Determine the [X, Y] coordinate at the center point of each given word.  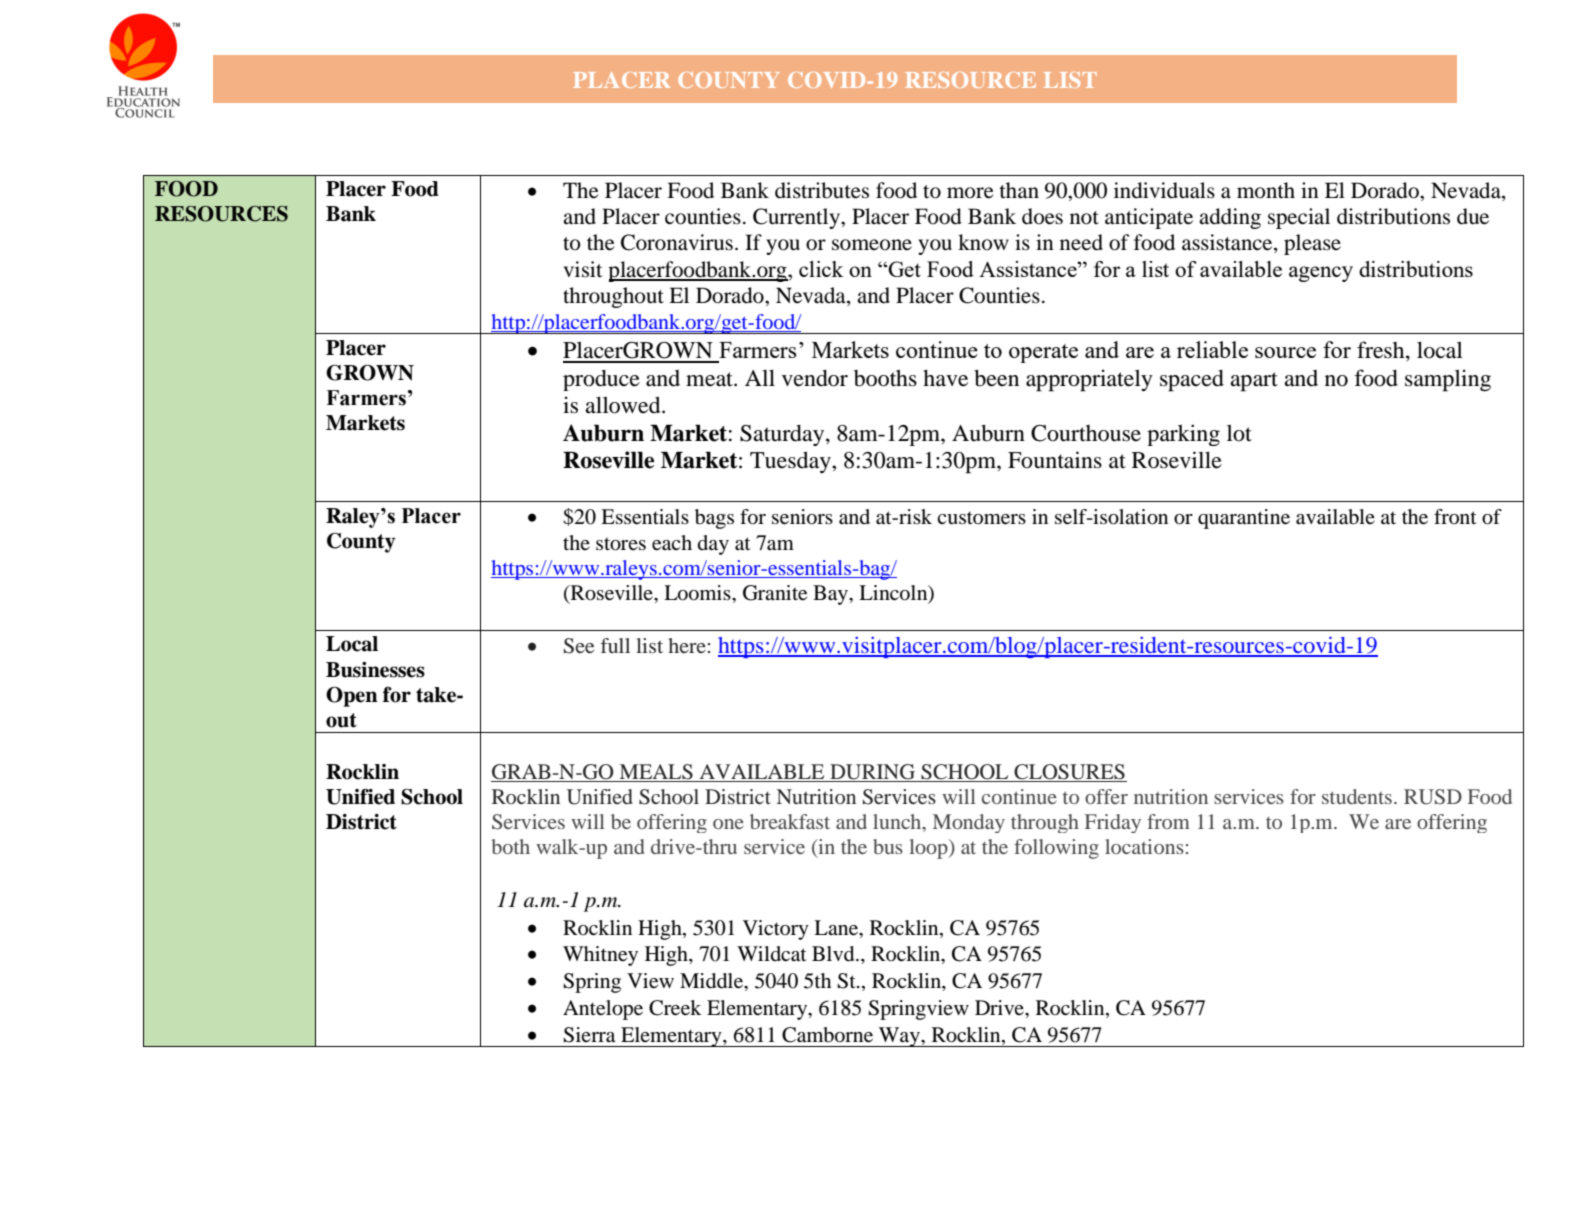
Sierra [589, 1035]
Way [899, 1037]
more [970, 193]
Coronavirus [677, 242]
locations [1144, 846]
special [1299, 218]
